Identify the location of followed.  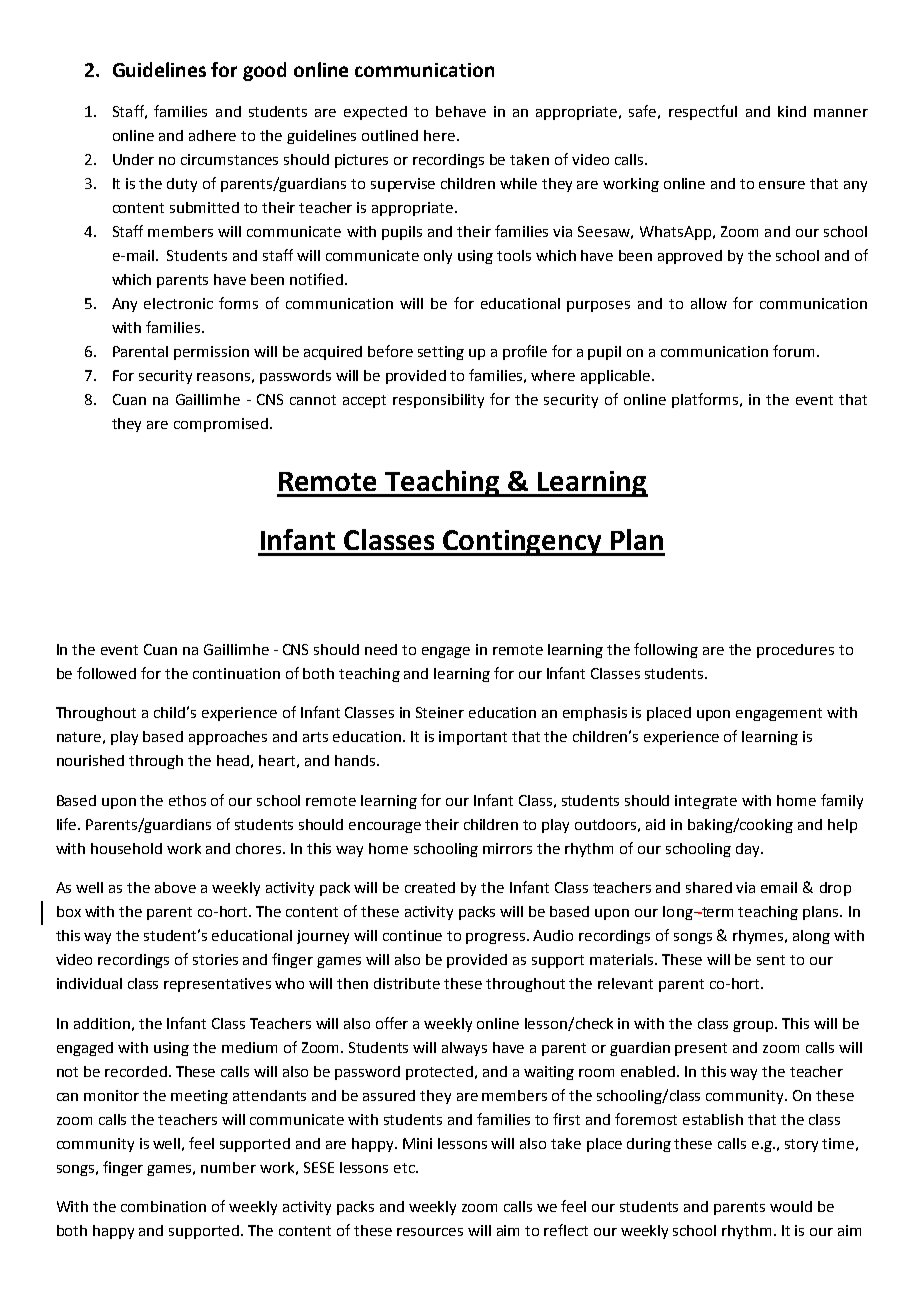
(106, 673).
